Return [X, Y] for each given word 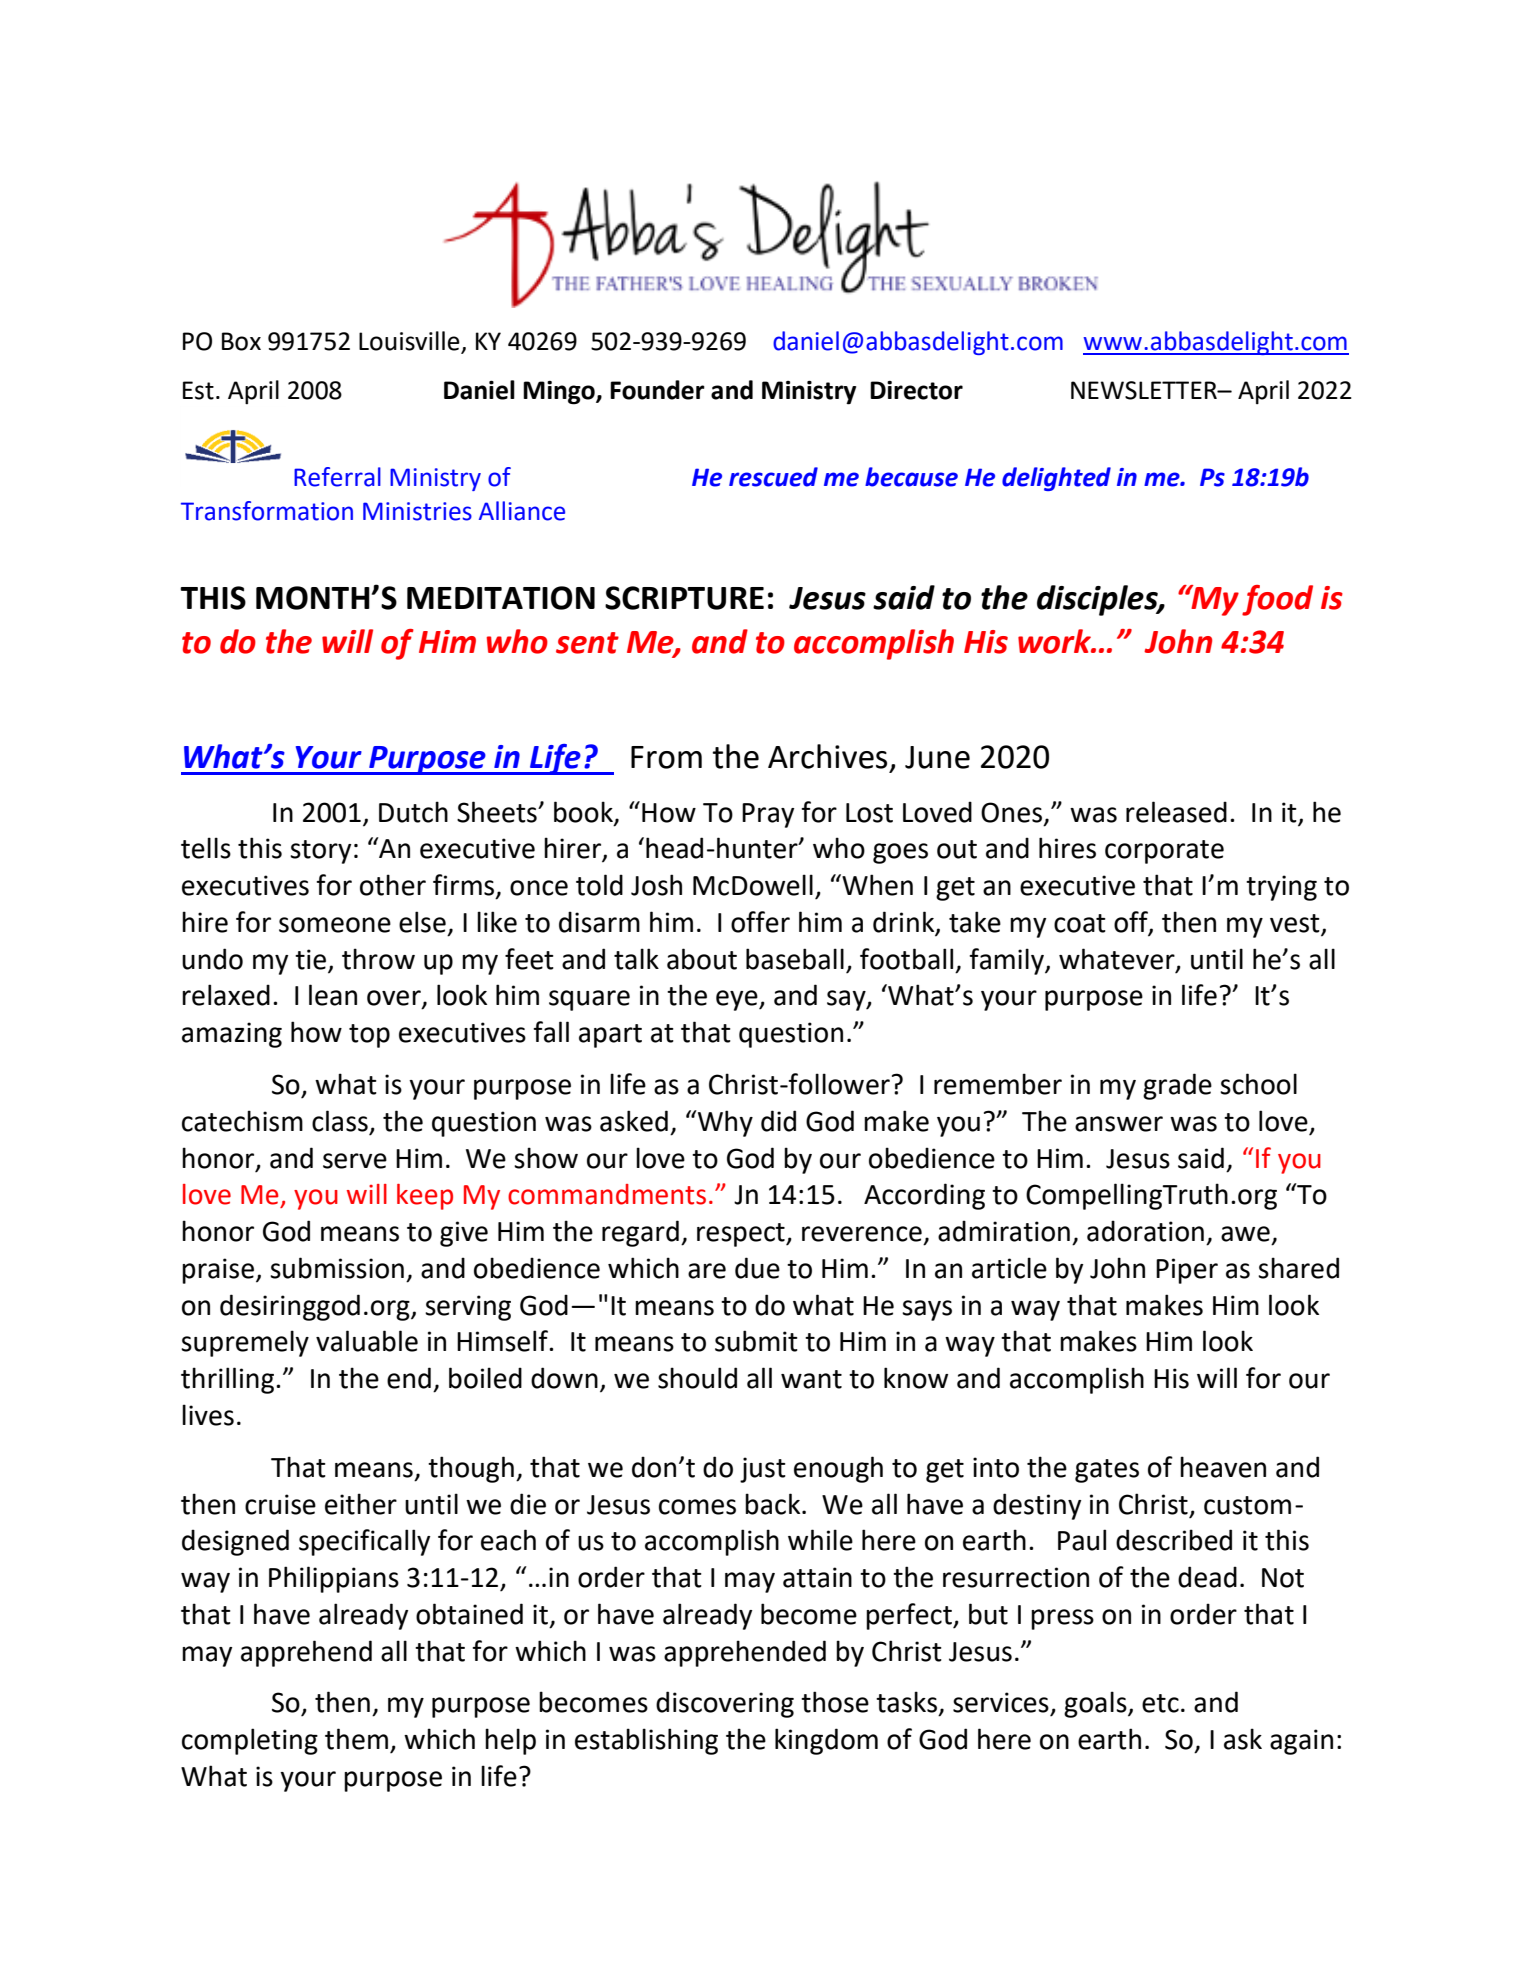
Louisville [410, 342]
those [835, 1702]
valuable [367, 1341]
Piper [1187, 1271]
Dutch [413, 812]
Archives [827, 756]
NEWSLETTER [1145, 390]
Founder [657, 390]
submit [756, 1341]
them [356, 1739]
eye [738, 1000]
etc [1160, 1703]
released [1176, 812]
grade [1177, 1086]
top [369, 1036]
